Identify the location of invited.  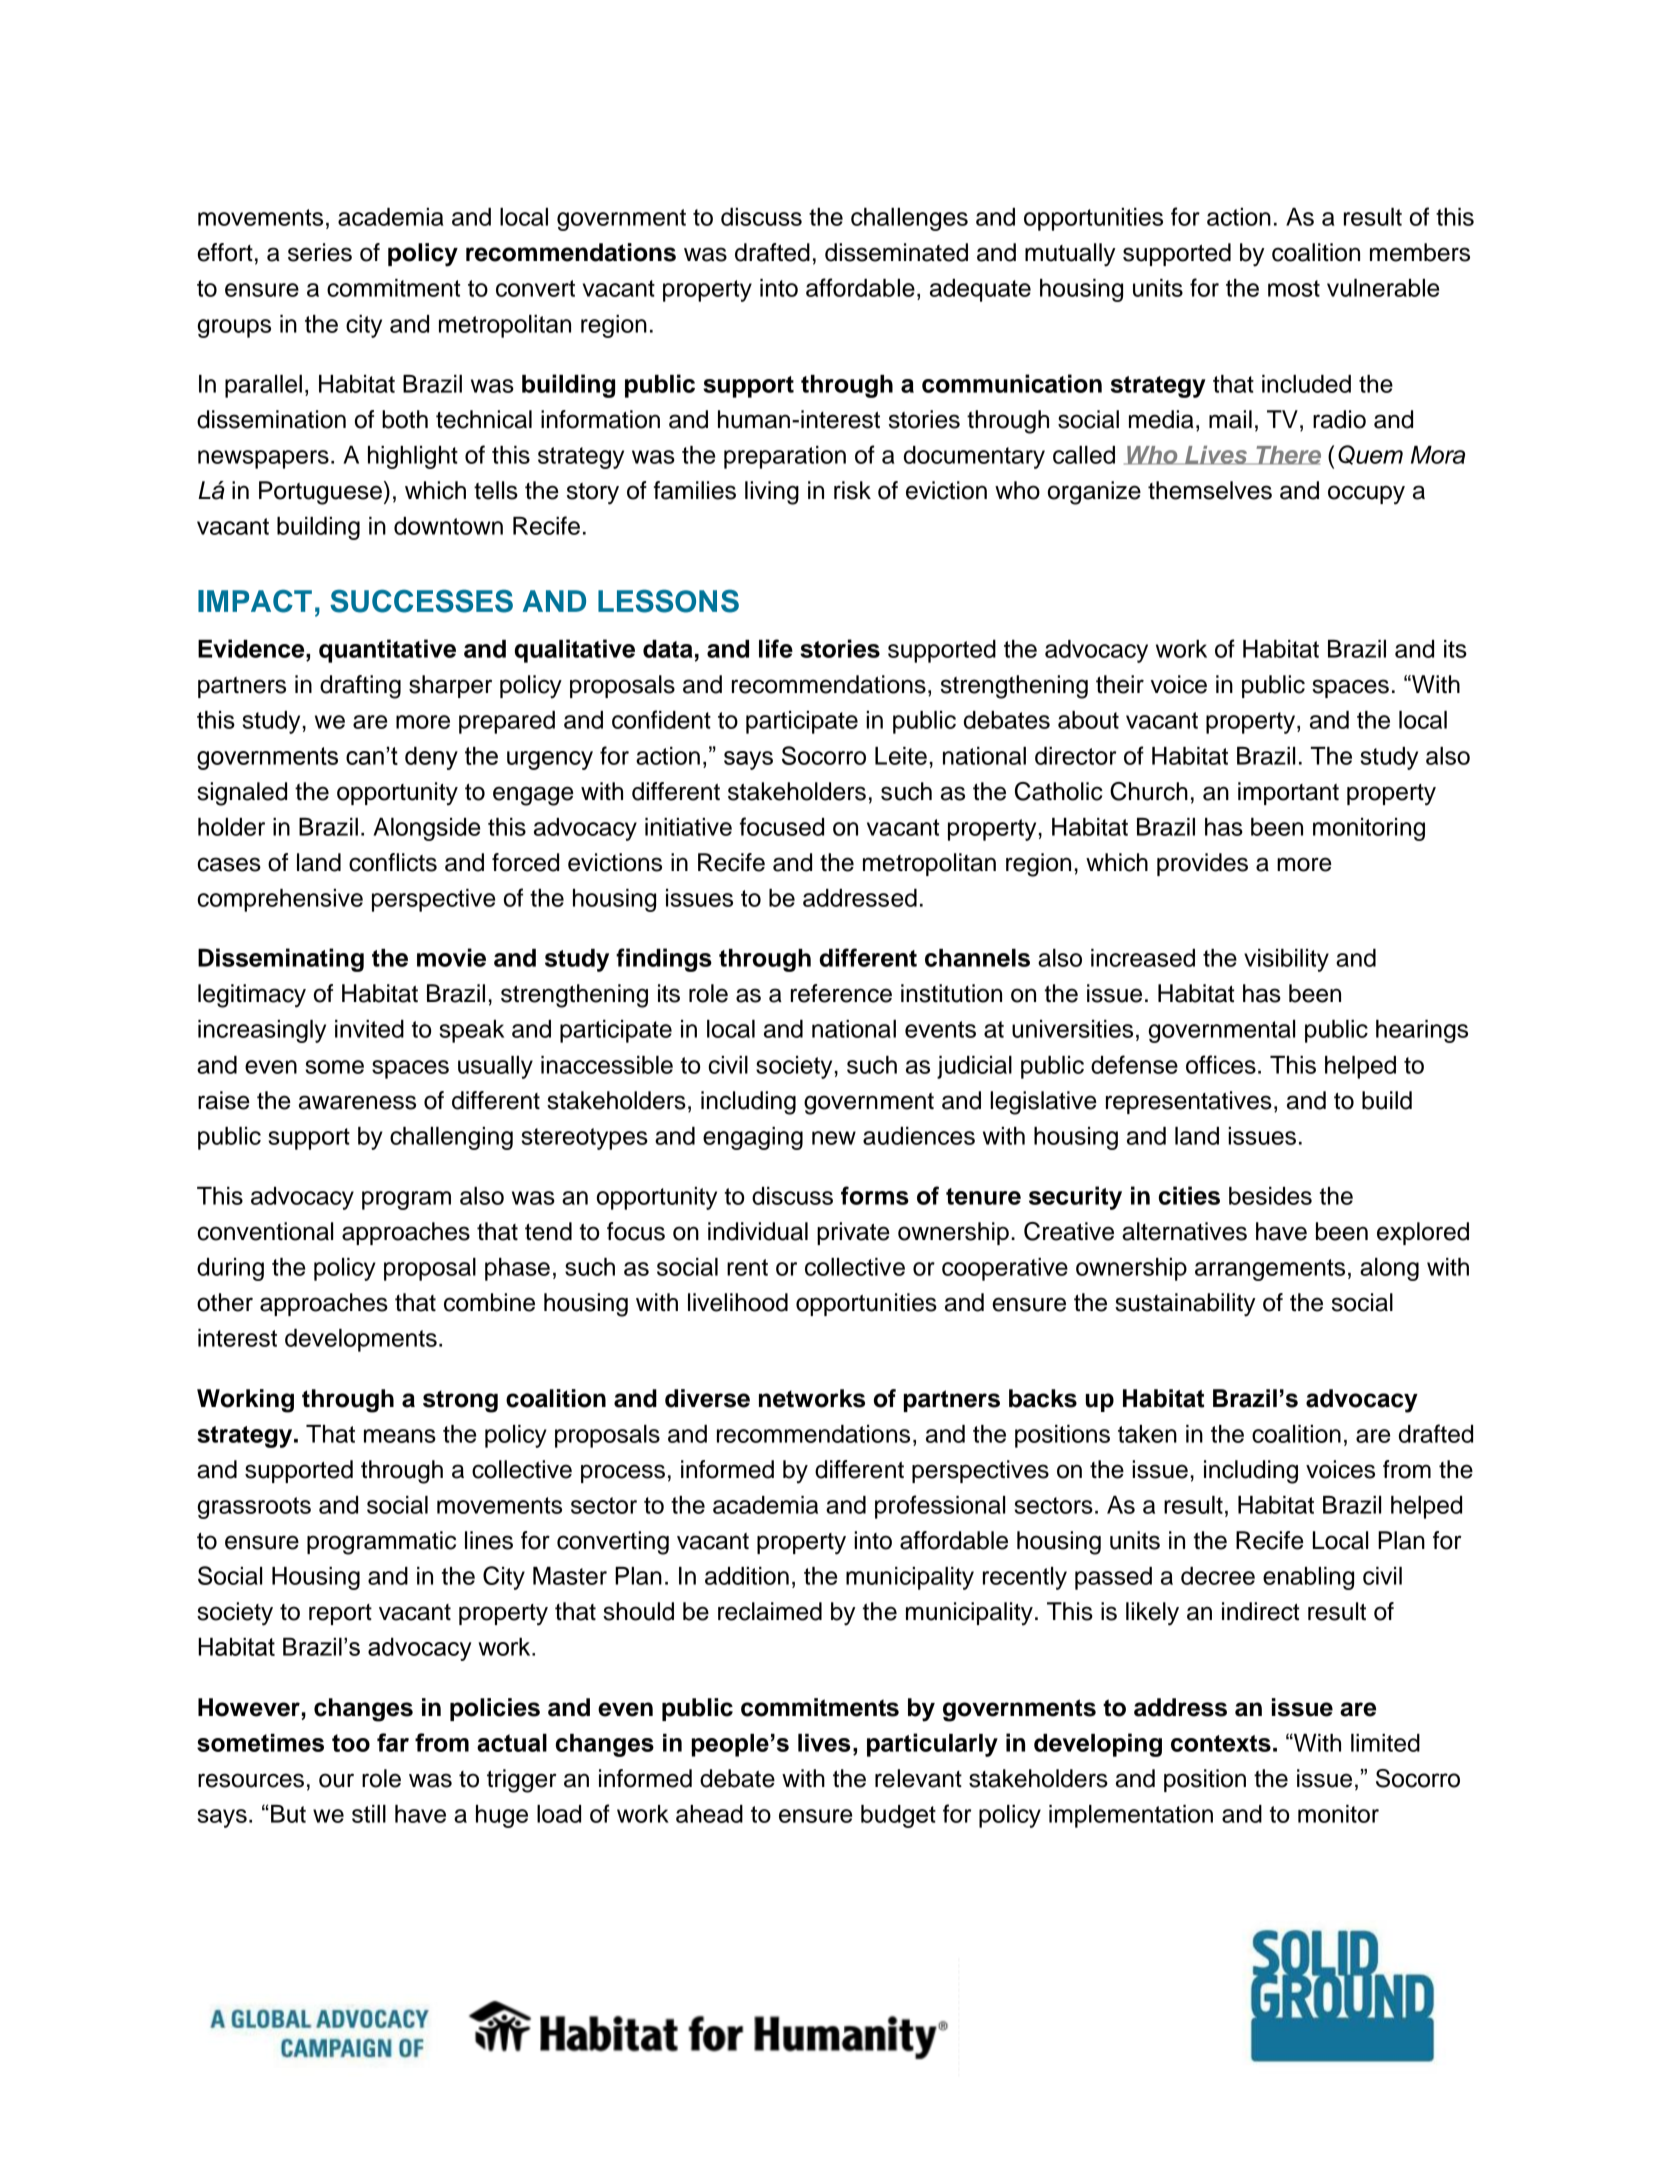
(369, 1029).
